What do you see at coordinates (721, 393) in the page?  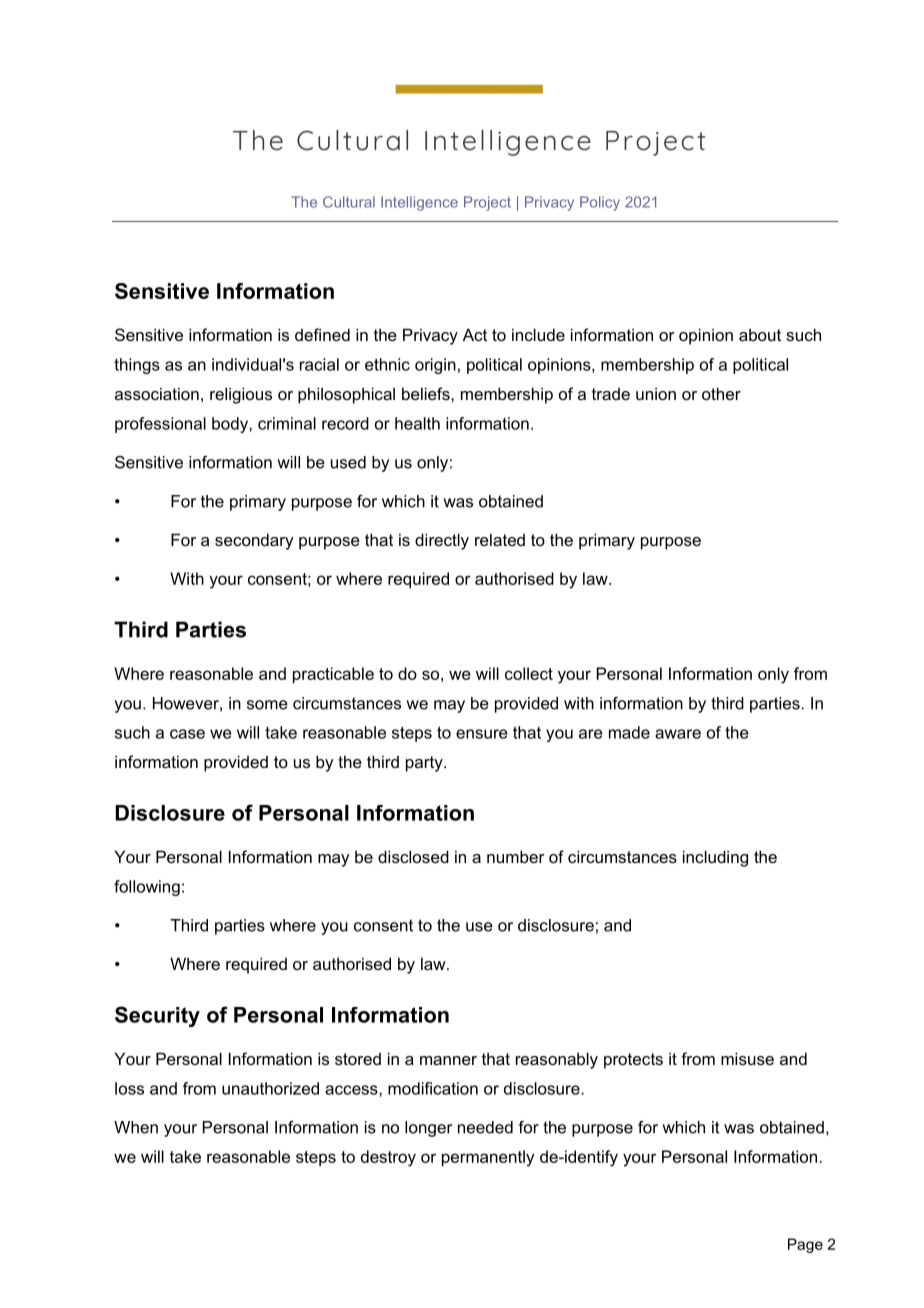 I see `other` at bounding box center [721, 393].
